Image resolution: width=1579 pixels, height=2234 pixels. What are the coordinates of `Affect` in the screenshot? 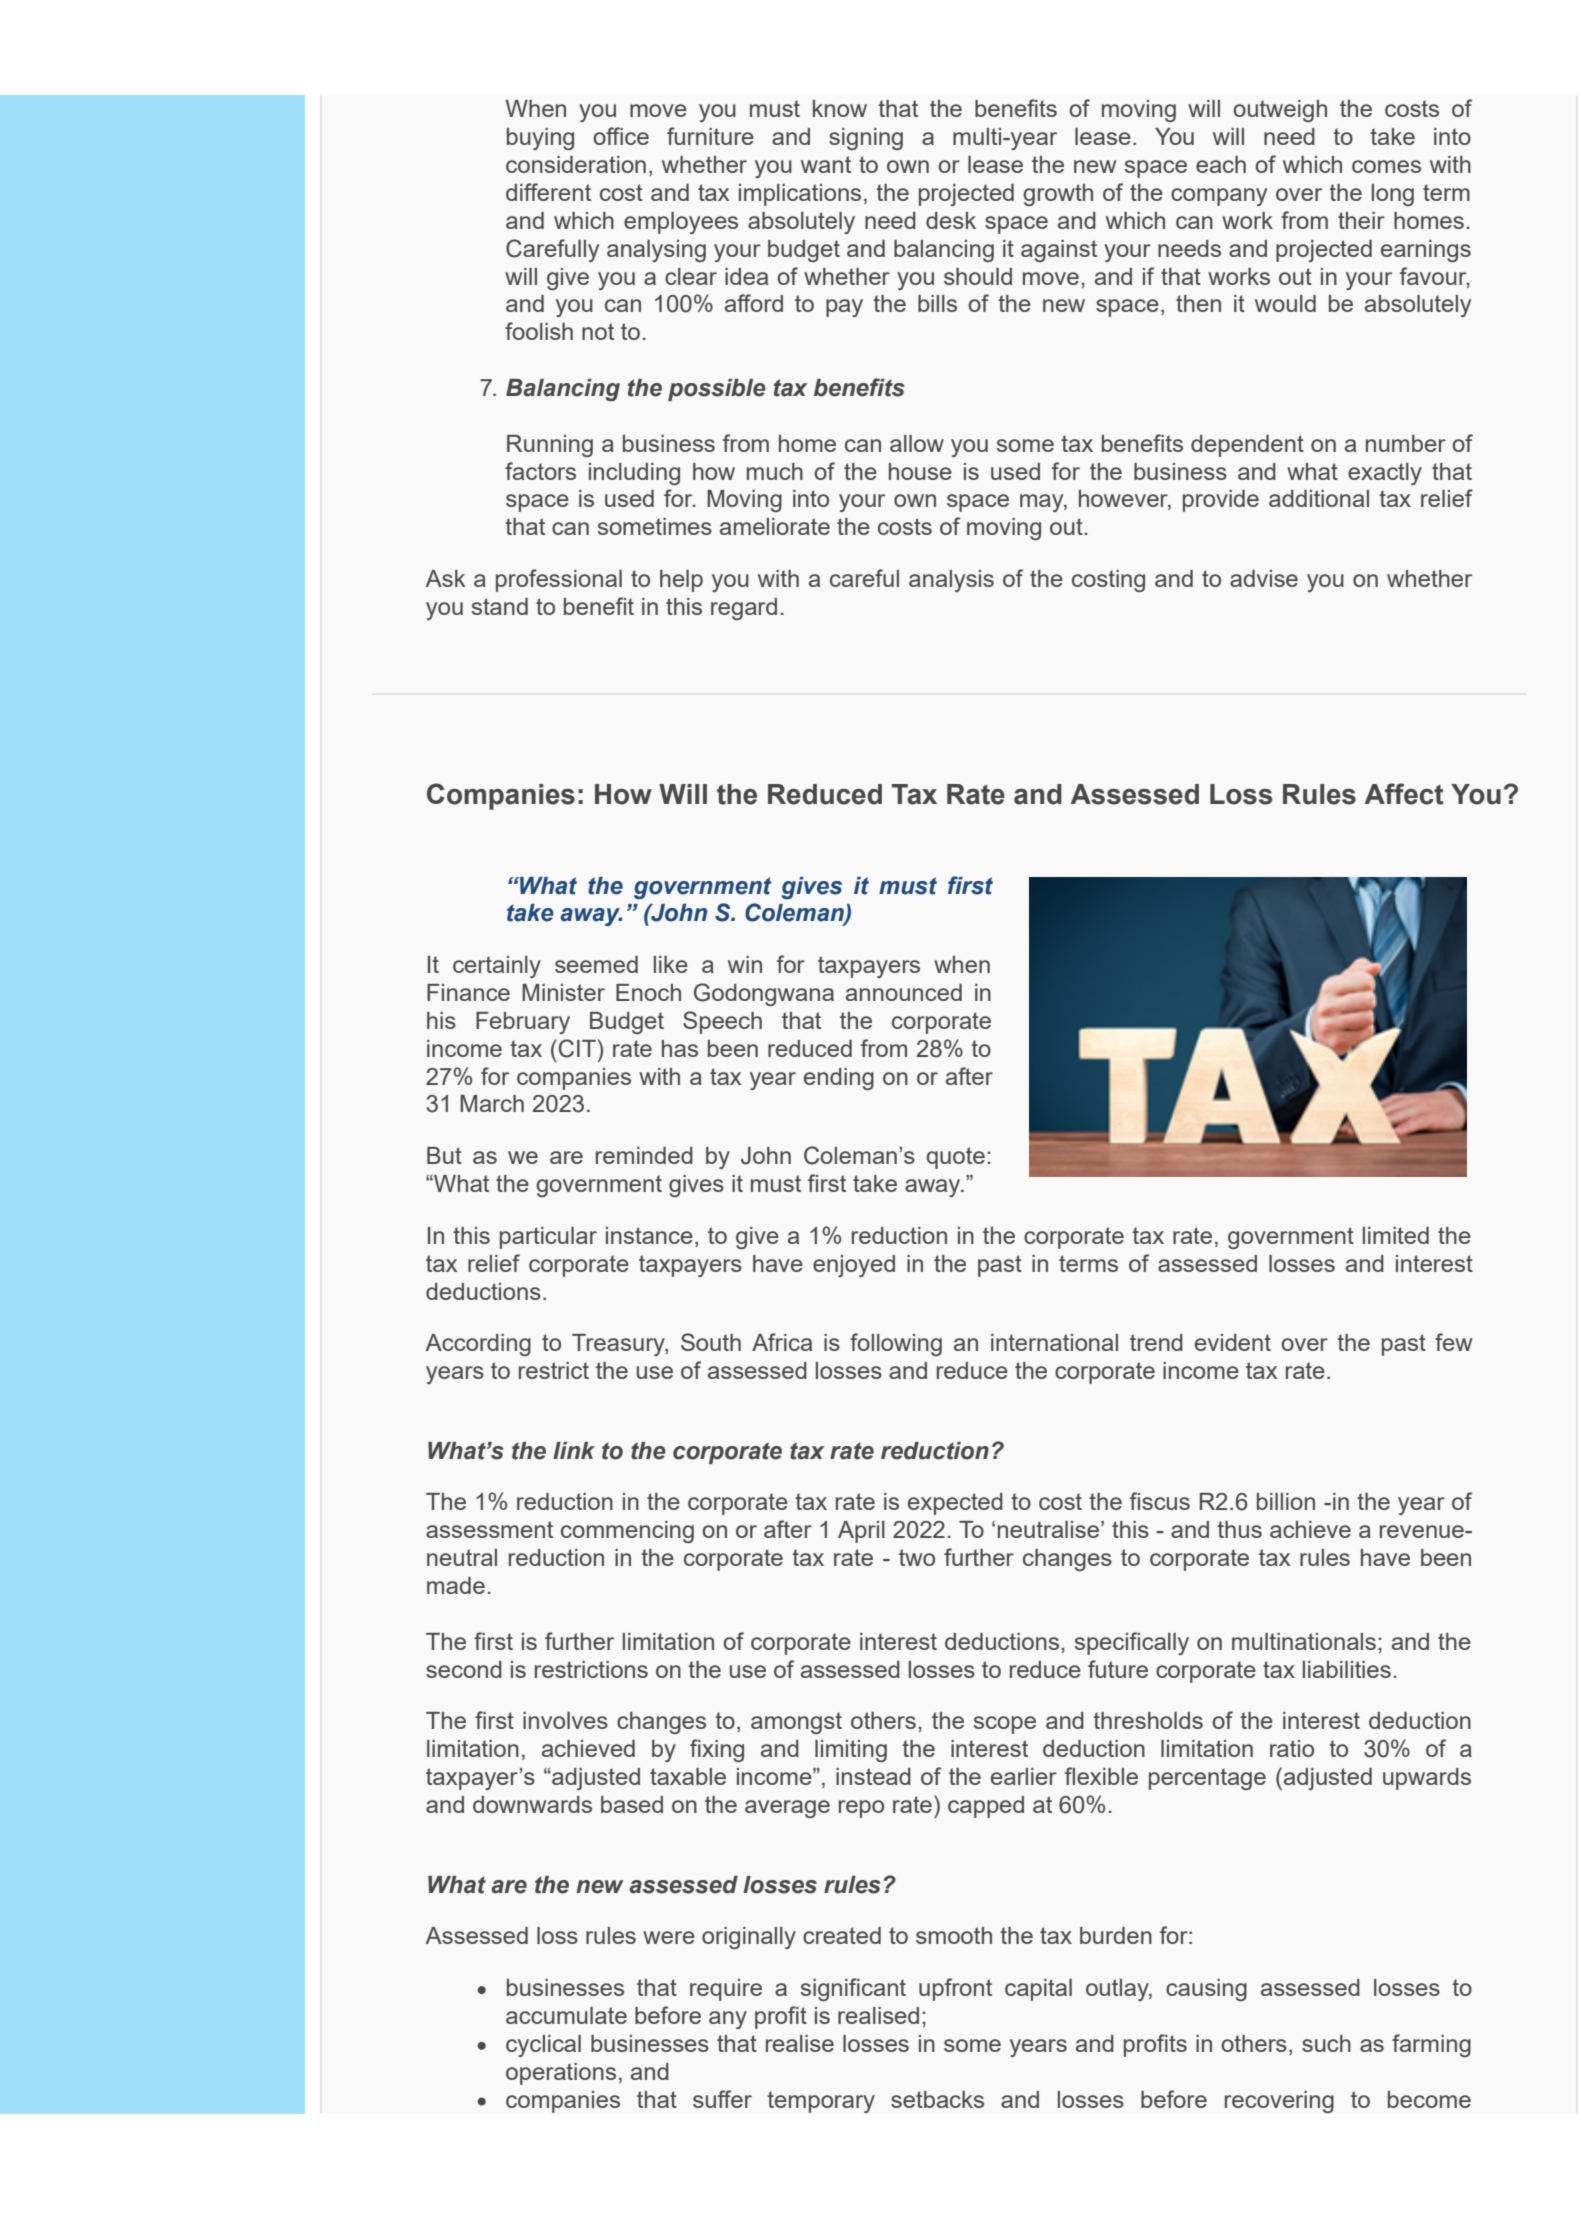 It's located at (1404, 794).
